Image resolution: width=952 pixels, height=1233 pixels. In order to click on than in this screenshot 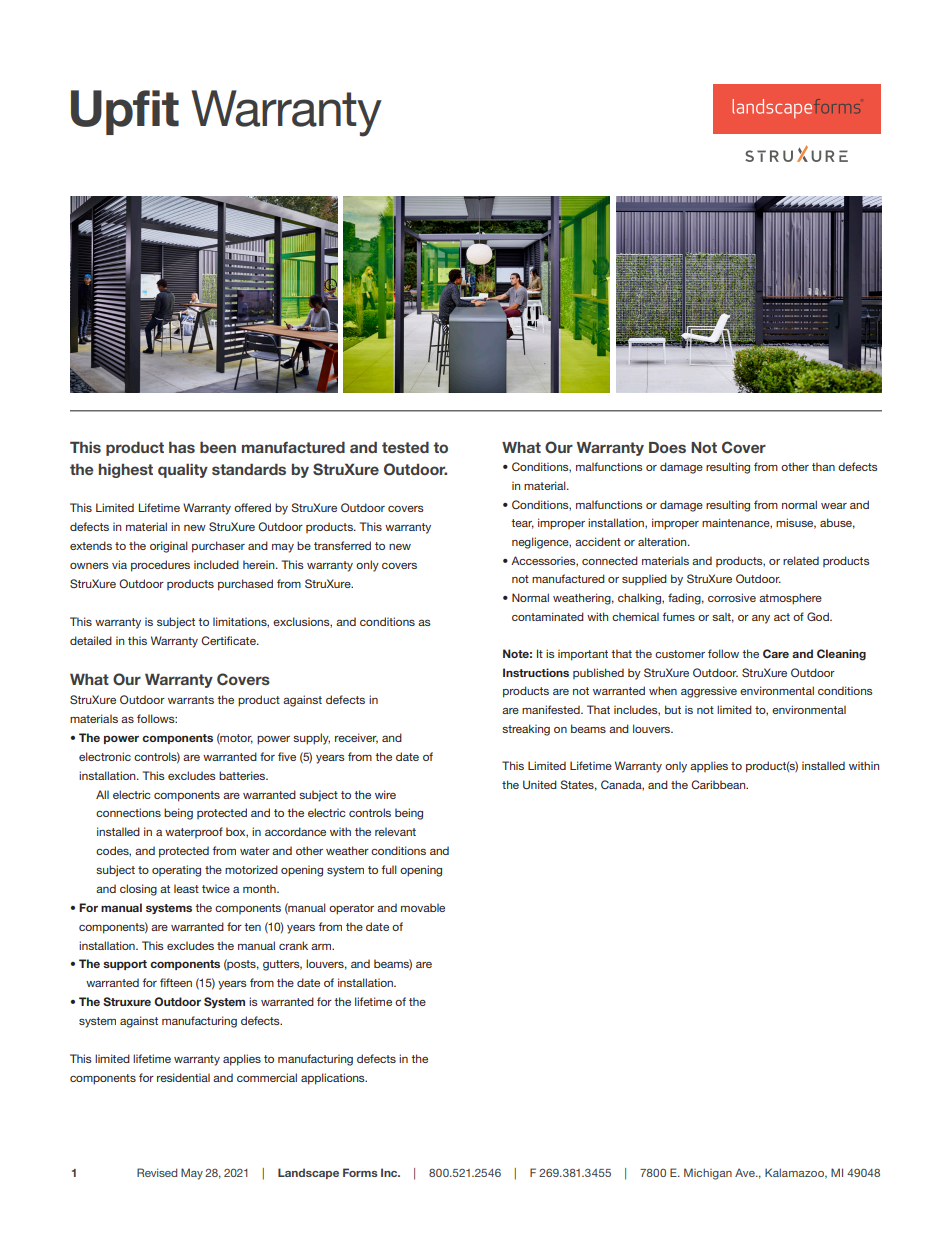, I will do `click(823, 466)`.
